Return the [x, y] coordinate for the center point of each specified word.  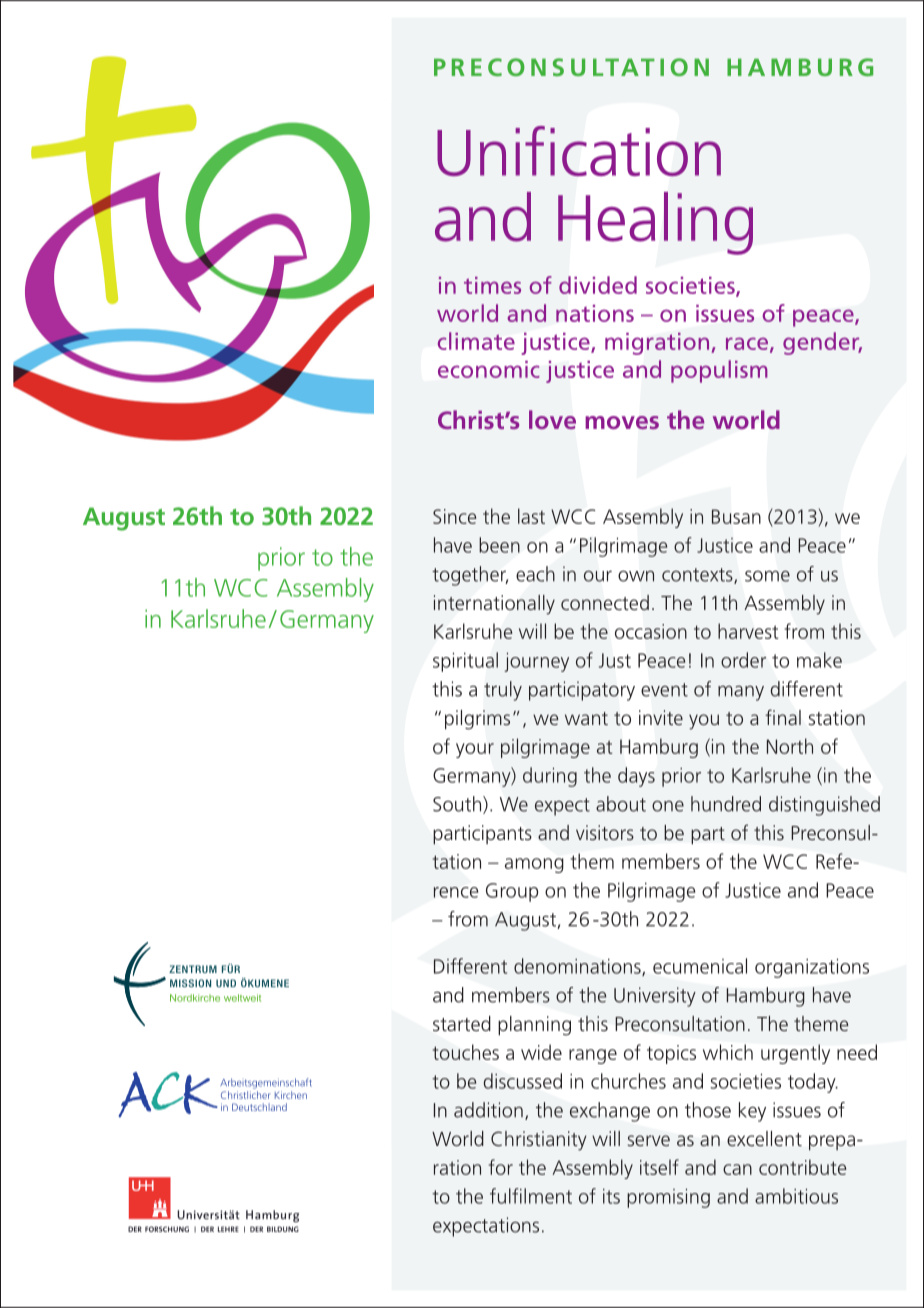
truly [503, 691]
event [664, 690]
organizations [812, 968]
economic [489, 369]
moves [622, 423]
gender [822, 343]
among [534, 865]
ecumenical [700, 966]
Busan [736, 516]
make [819, 660]
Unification [579, 151]
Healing [655, 223]
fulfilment [531, 1196]
